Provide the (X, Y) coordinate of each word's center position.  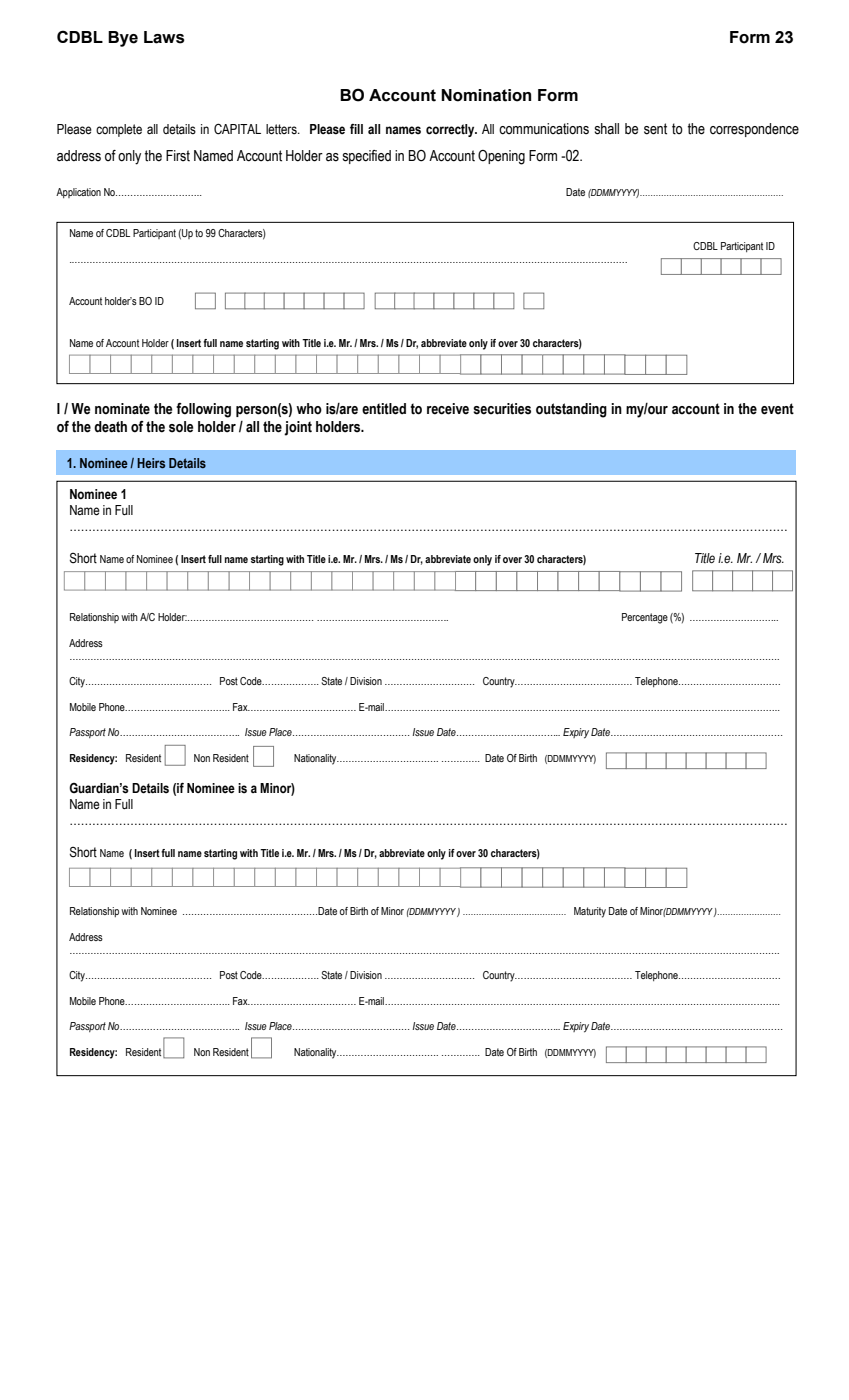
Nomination (486, 95)
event (777, 409)
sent (655, 129)
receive (448, 409)
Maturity (590, 912)
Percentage (645, 618)
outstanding (571, 410)
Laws (164, 37)
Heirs (151, 463)
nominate (122, 409)
